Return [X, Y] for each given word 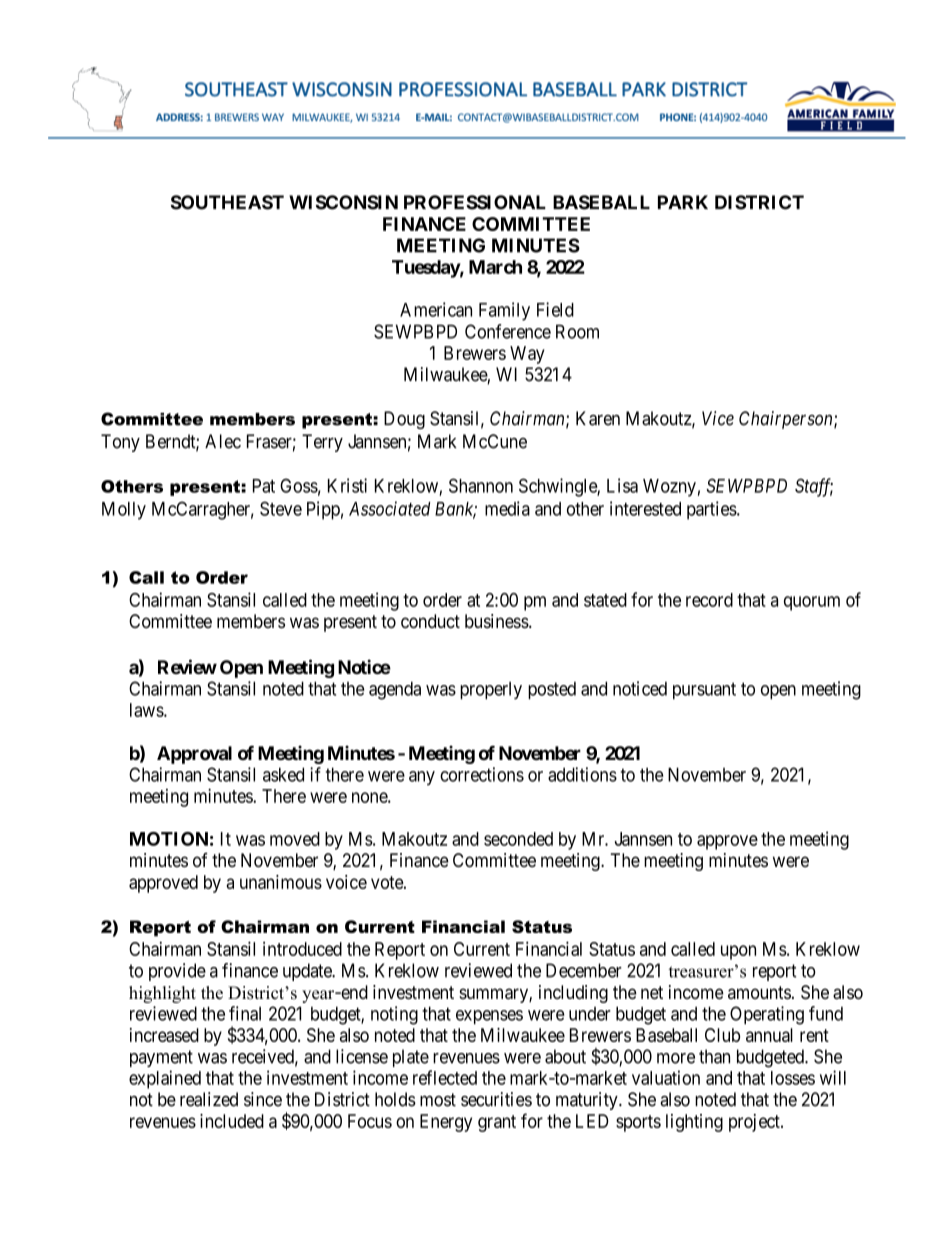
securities [496, 1099]
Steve [281, 508]
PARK [683, 202]
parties [712, 510]
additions [582, 774]
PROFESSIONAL [475, 202]
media [507, 508]
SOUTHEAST [227, 202]
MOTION [169, 839]
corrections [482, 774]
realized [209, 1099]
